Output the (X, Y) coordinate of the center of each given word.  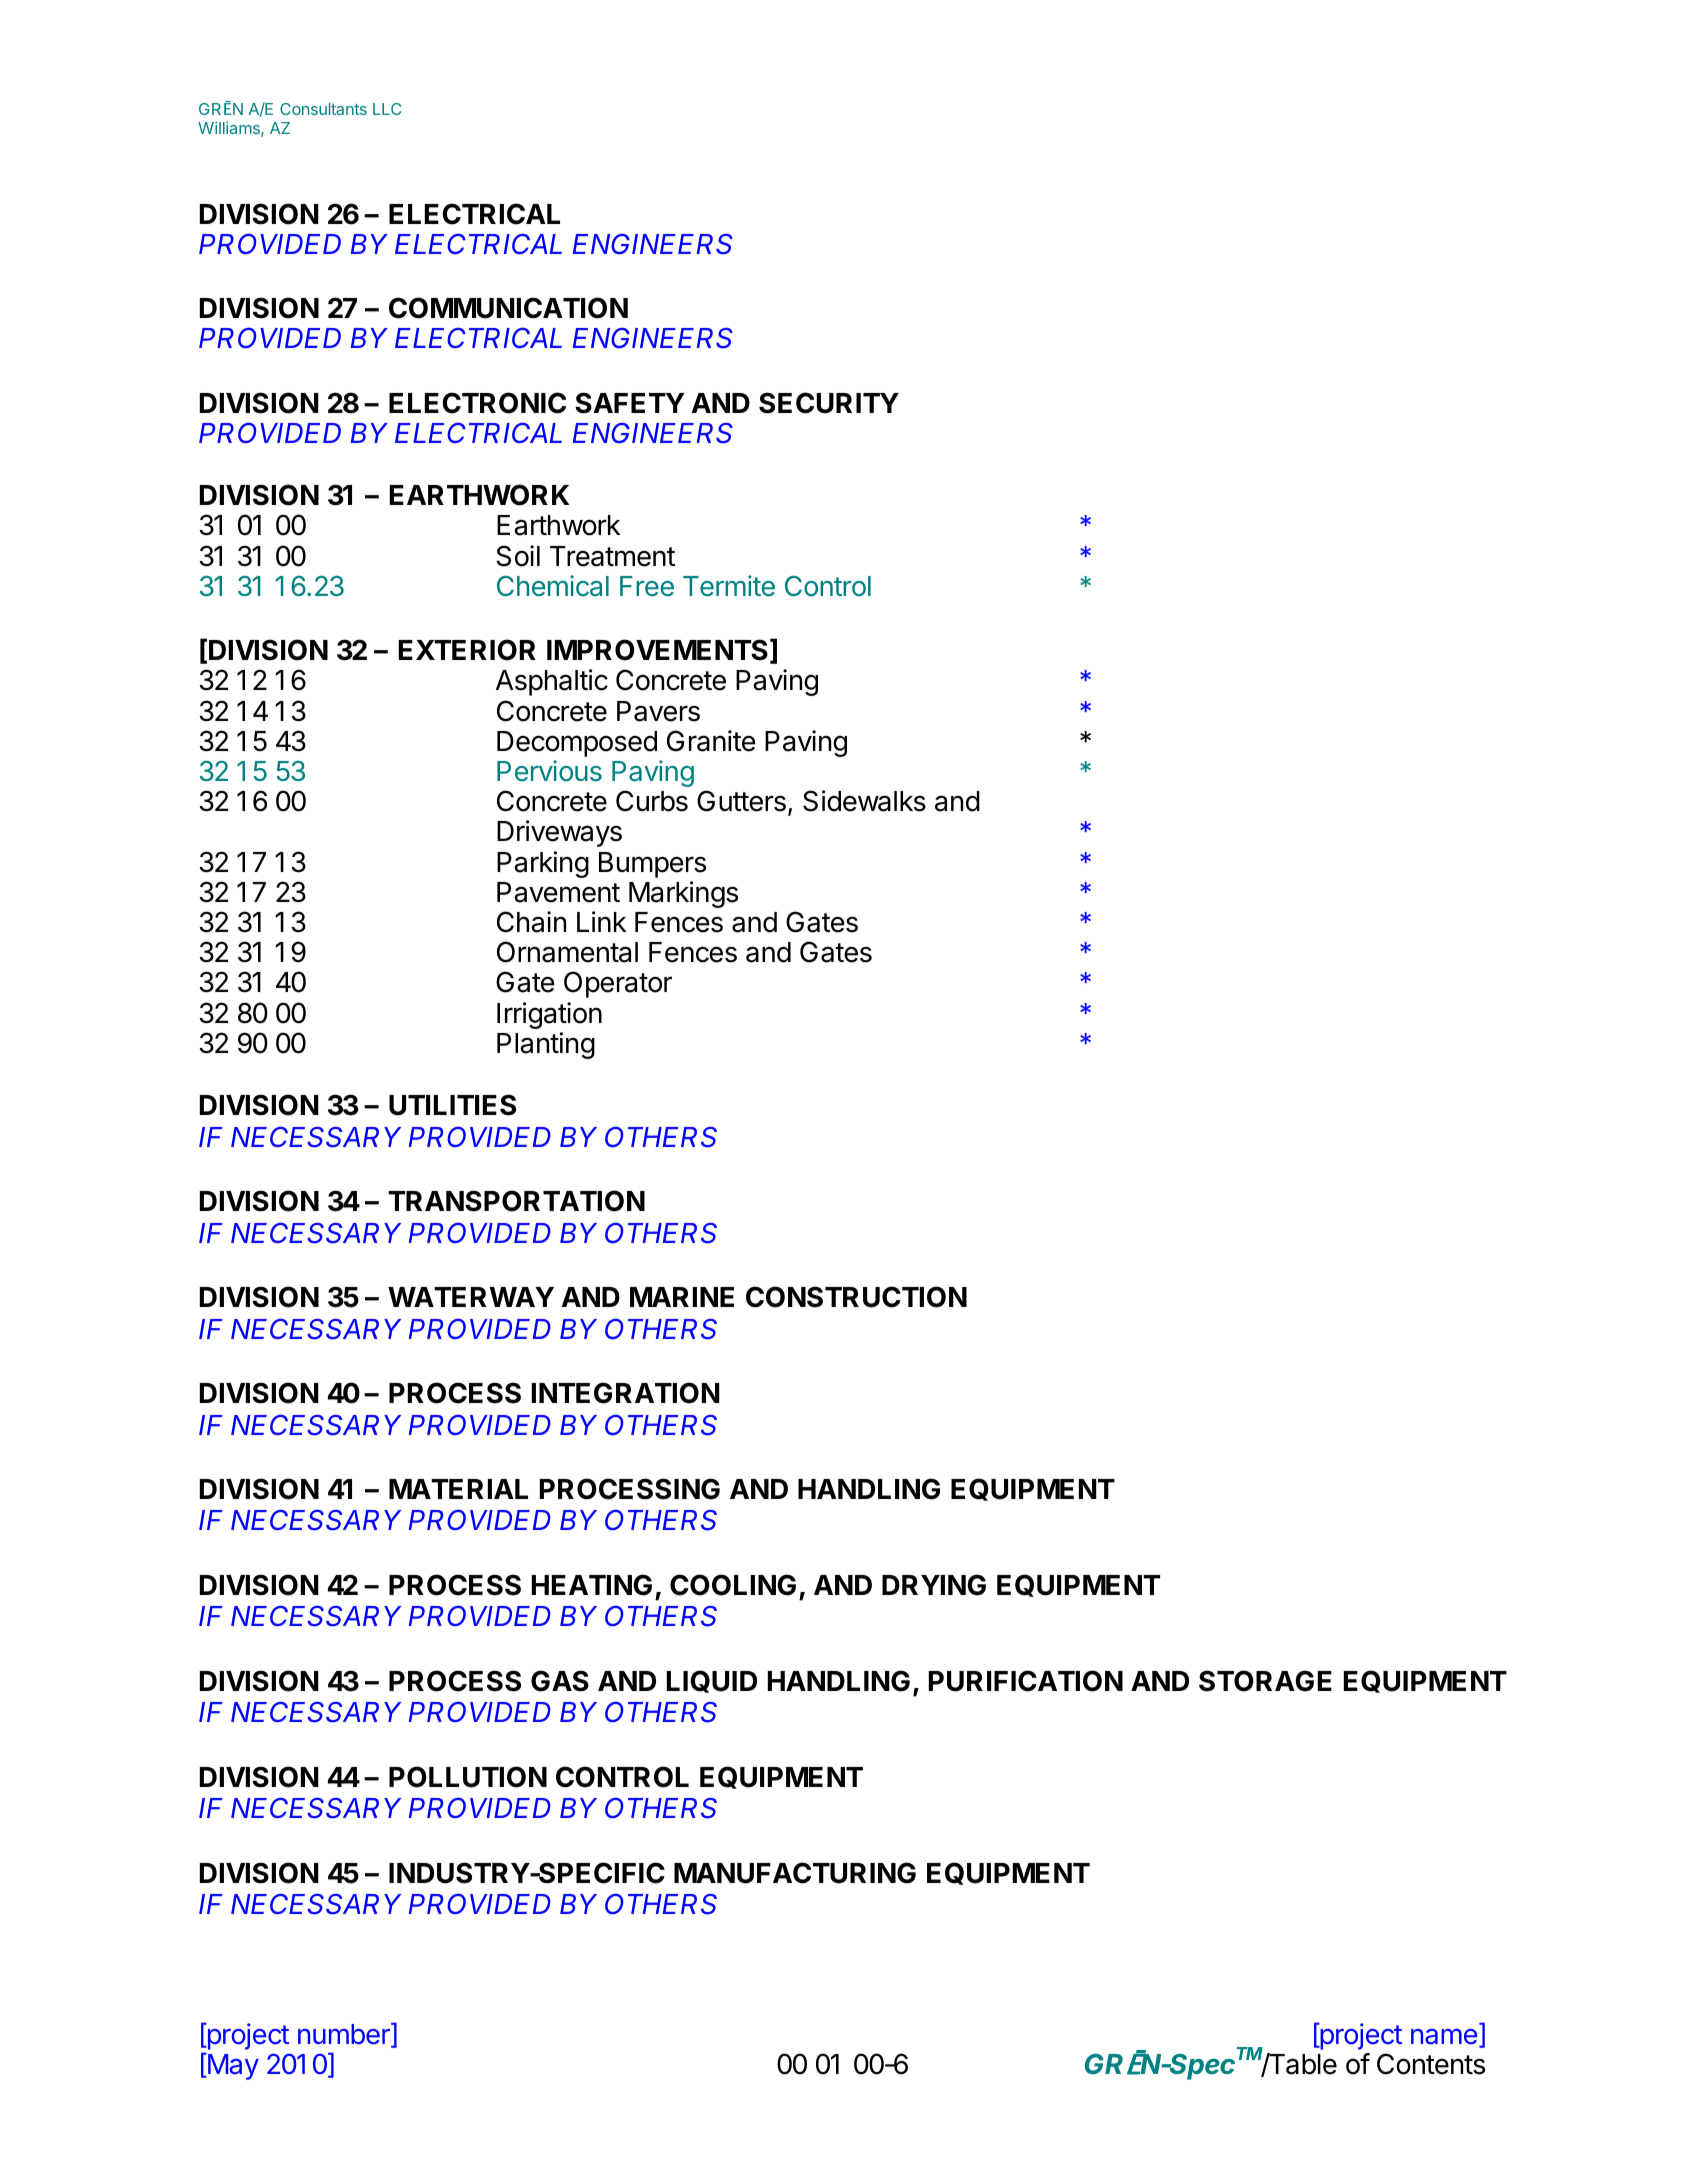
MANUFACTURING (795, 1873)
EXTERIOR (467, 650)
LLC (387, 109)
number (345, 2035)
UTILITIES (452, 1105)
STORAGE (1265, 1681)
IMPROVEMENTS (657, 650)
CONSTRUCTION (856, 1297)
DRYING (934, 1585)
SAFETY (629, 403)
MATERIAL (458, 1489)
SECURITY (829, 403)
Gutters (741, 801)
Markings (683, 894)
